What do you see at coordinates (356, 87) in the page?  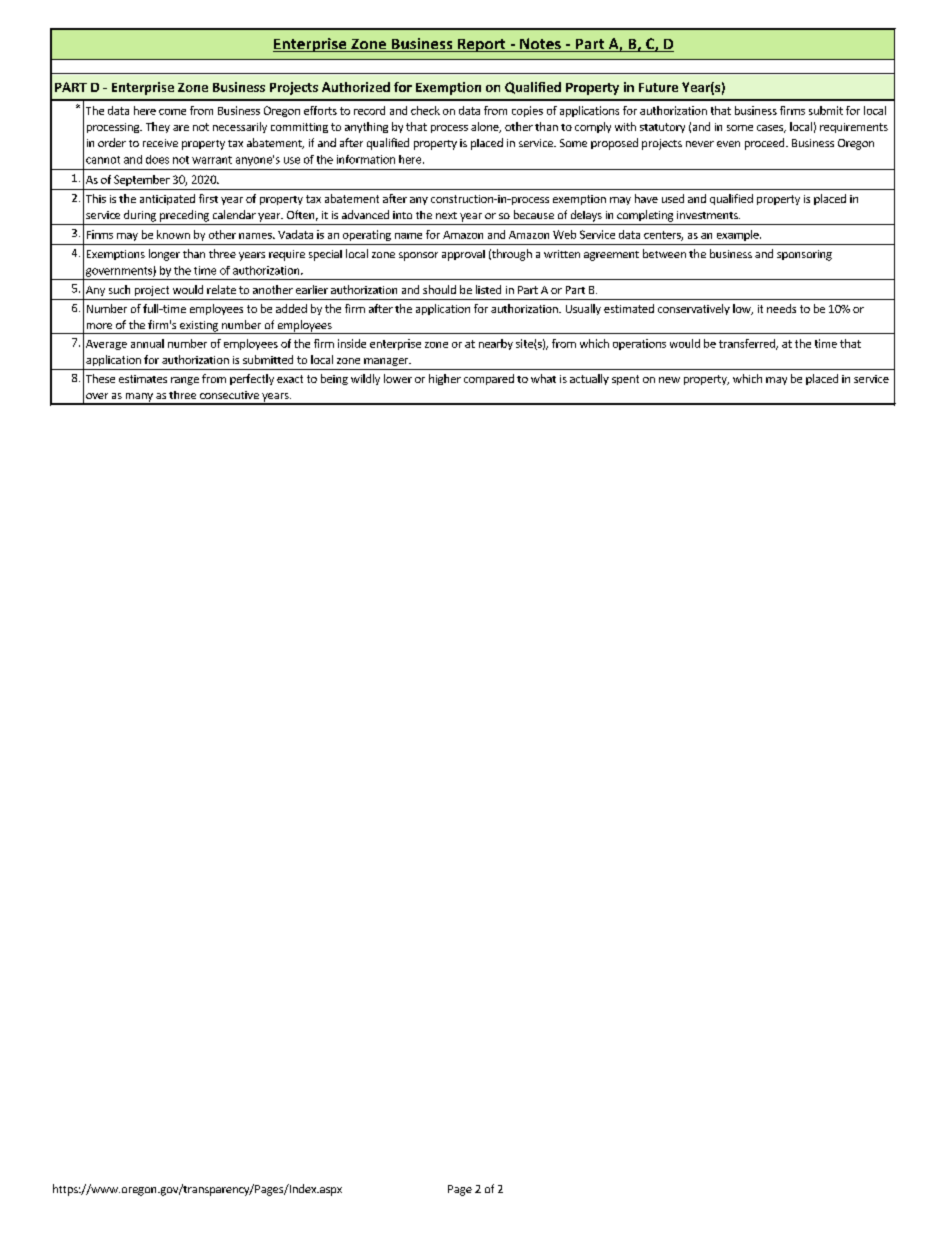 I see `Authorized` at bounding box center [356, 87].
